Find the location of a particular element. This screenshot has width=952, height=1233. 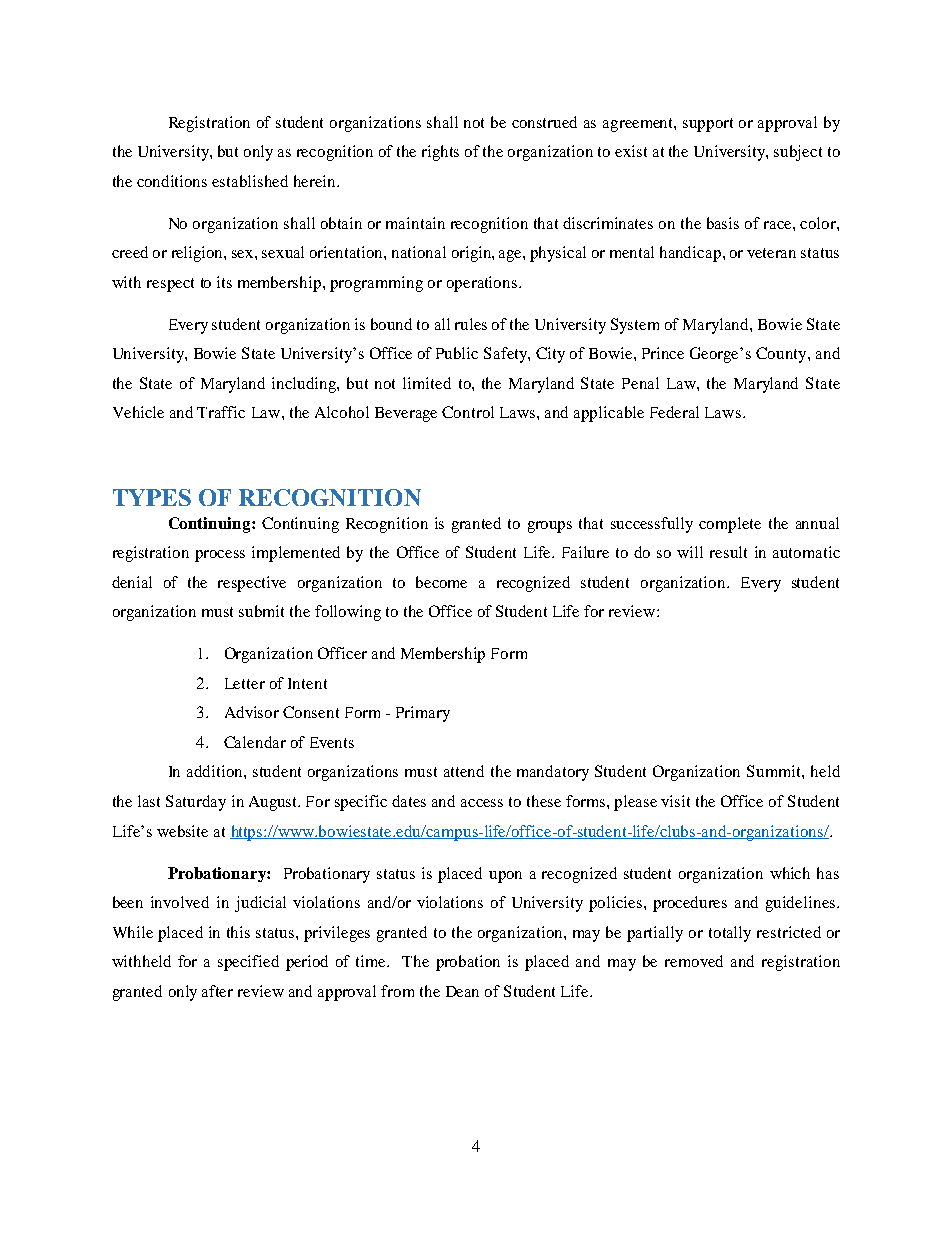

process is located at coordinates (220, 556).
